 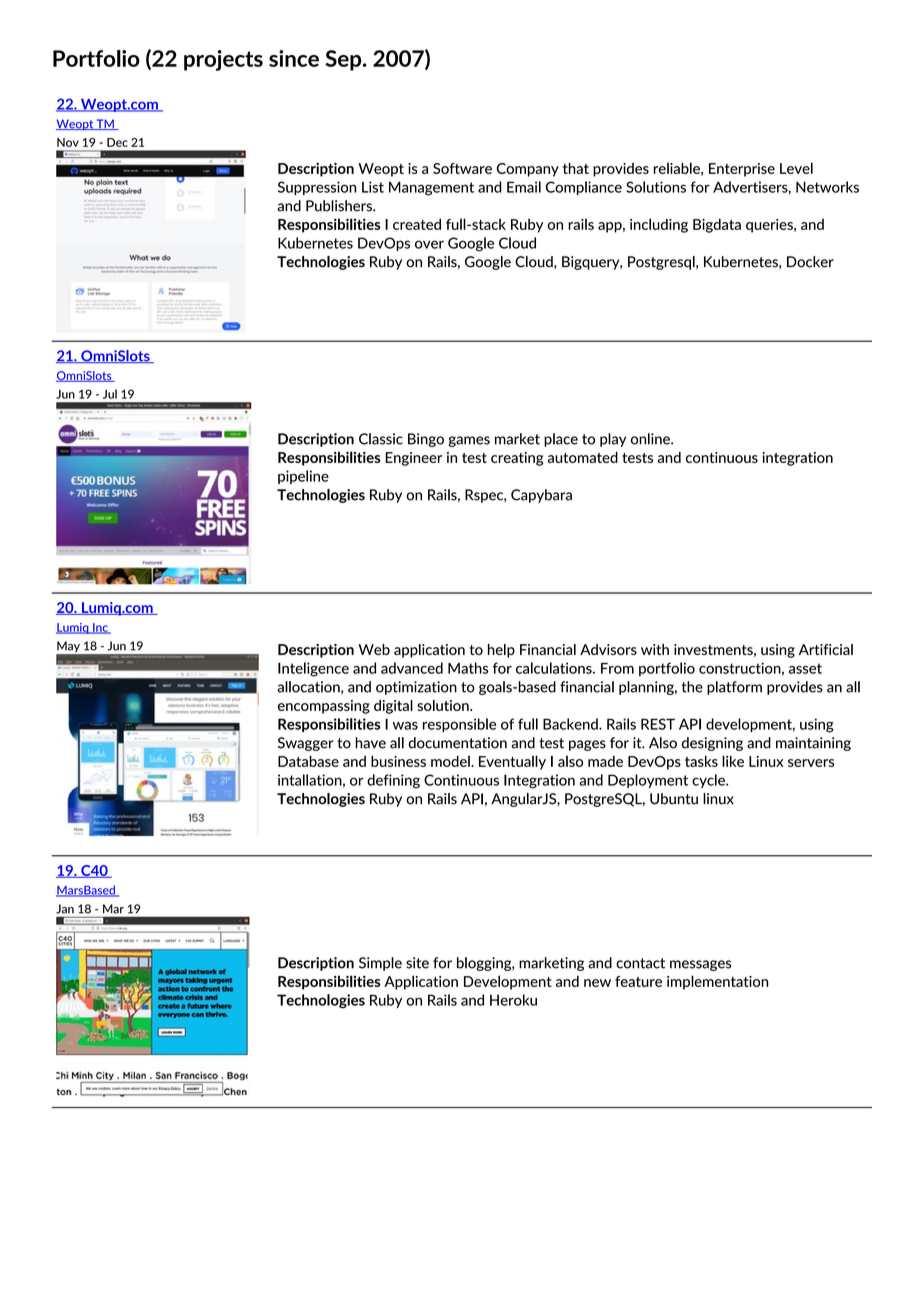 What do you see at coordinates (223, 60) in the image?
I see `projects` at bounding box center [223, 60].
